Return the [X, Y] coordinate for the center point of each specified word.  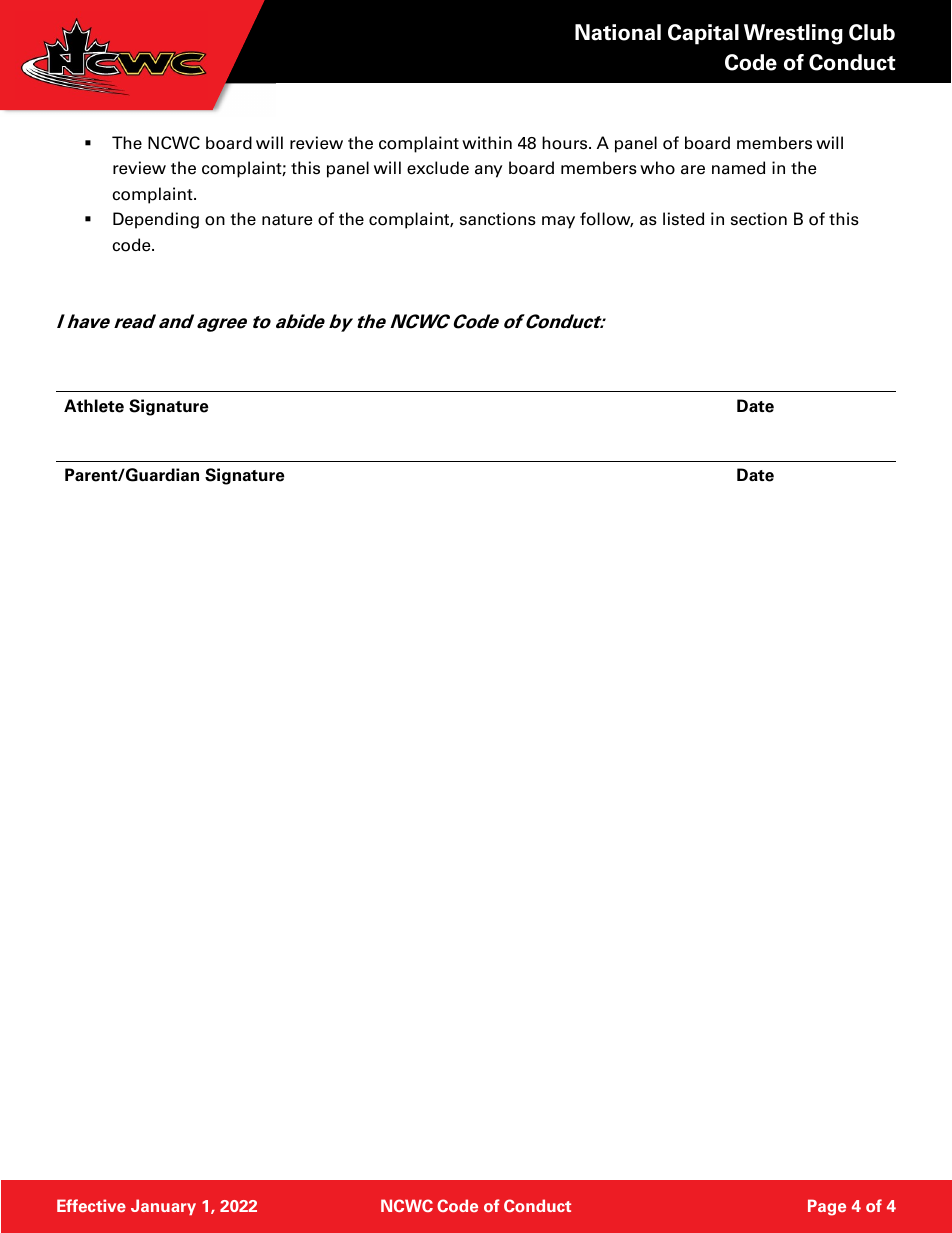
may [558, 222]
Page [827, 1207]
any [489, 171]
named [738, 168]
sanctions [498, 219]
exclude [438, 168]
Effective [91, 1205]
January [163, 1207]
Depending [156, 220]
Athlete [94, 406]
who [657, 168]
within [487, 142]
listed [683, 219]
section [759, 219]
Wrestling [793, 34]
